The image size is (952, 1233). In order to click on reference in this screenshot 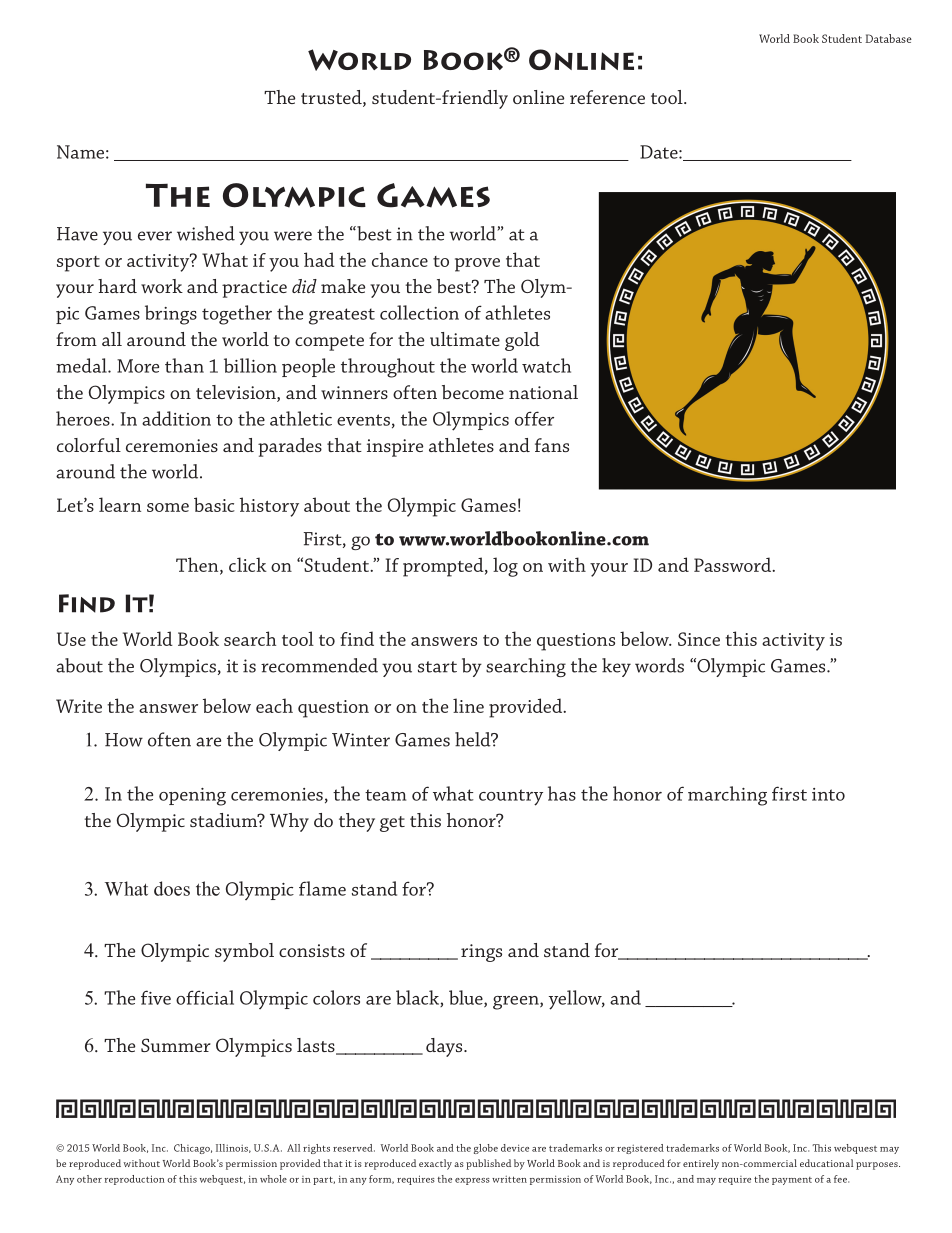, I will do `click(607, 97)`.
